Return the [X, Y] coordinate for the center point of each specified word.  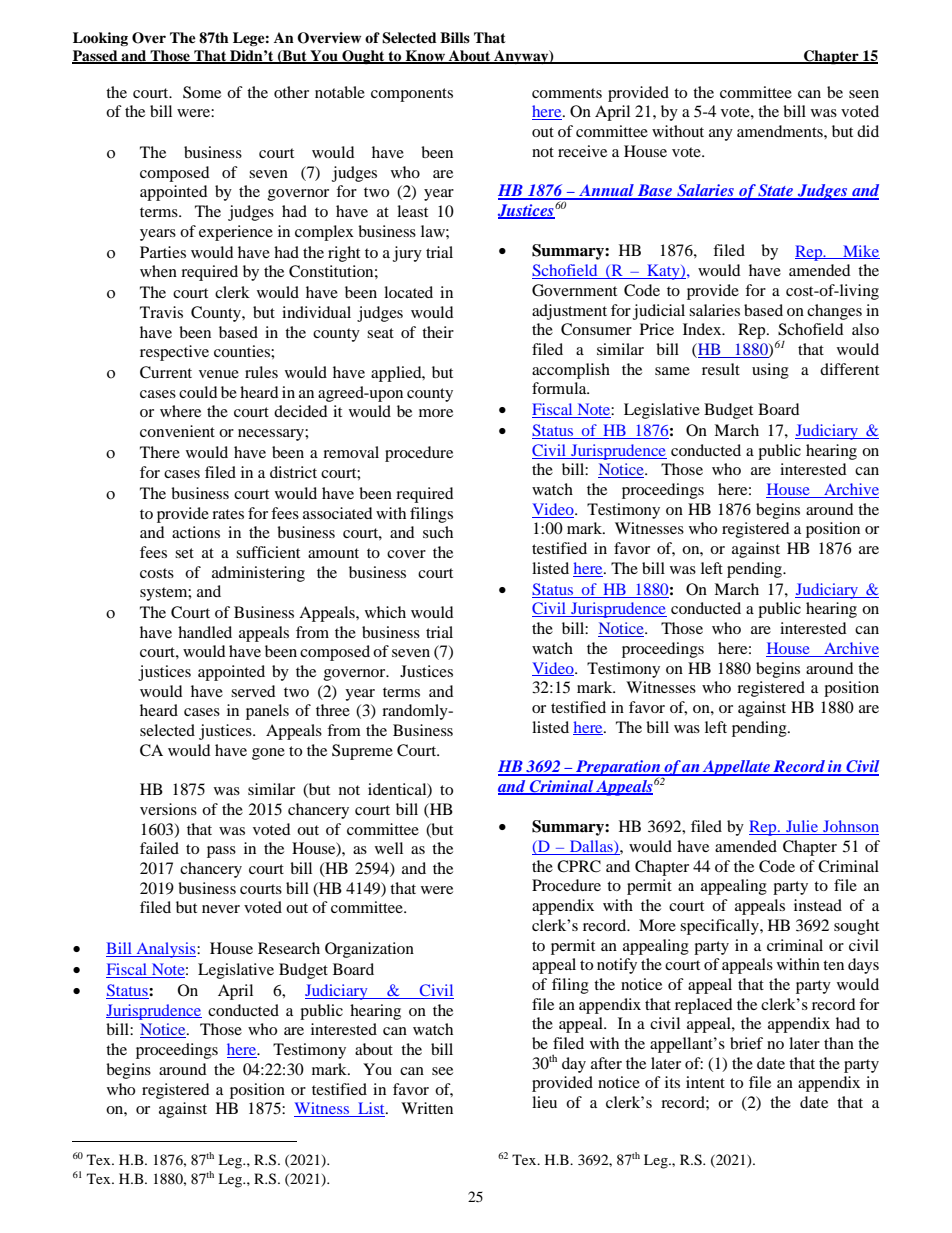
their [438, 332]
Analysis [166, 950]
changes [834, 312]
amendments [781, 131]
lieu [544, 1102]
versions [168, 809]
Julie [802, 827]
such [438, 532]
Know [425, 56]
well [389, 848]
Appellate [736, 768]
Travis [161, 312]
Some [202, 92]
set [184, 553]
